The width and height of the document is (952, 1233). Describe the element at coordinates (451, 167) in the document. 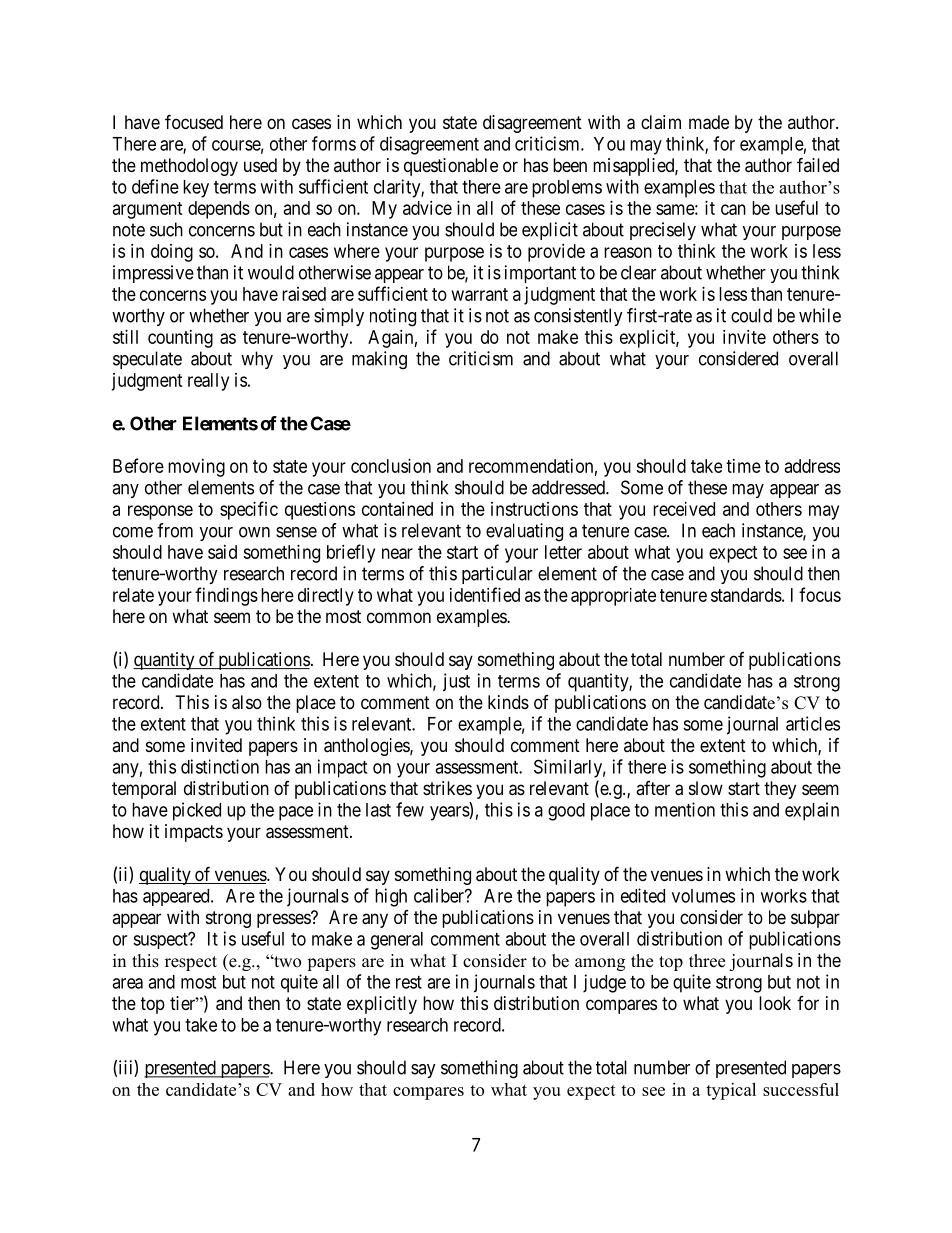

I see `questionable` at that location.
